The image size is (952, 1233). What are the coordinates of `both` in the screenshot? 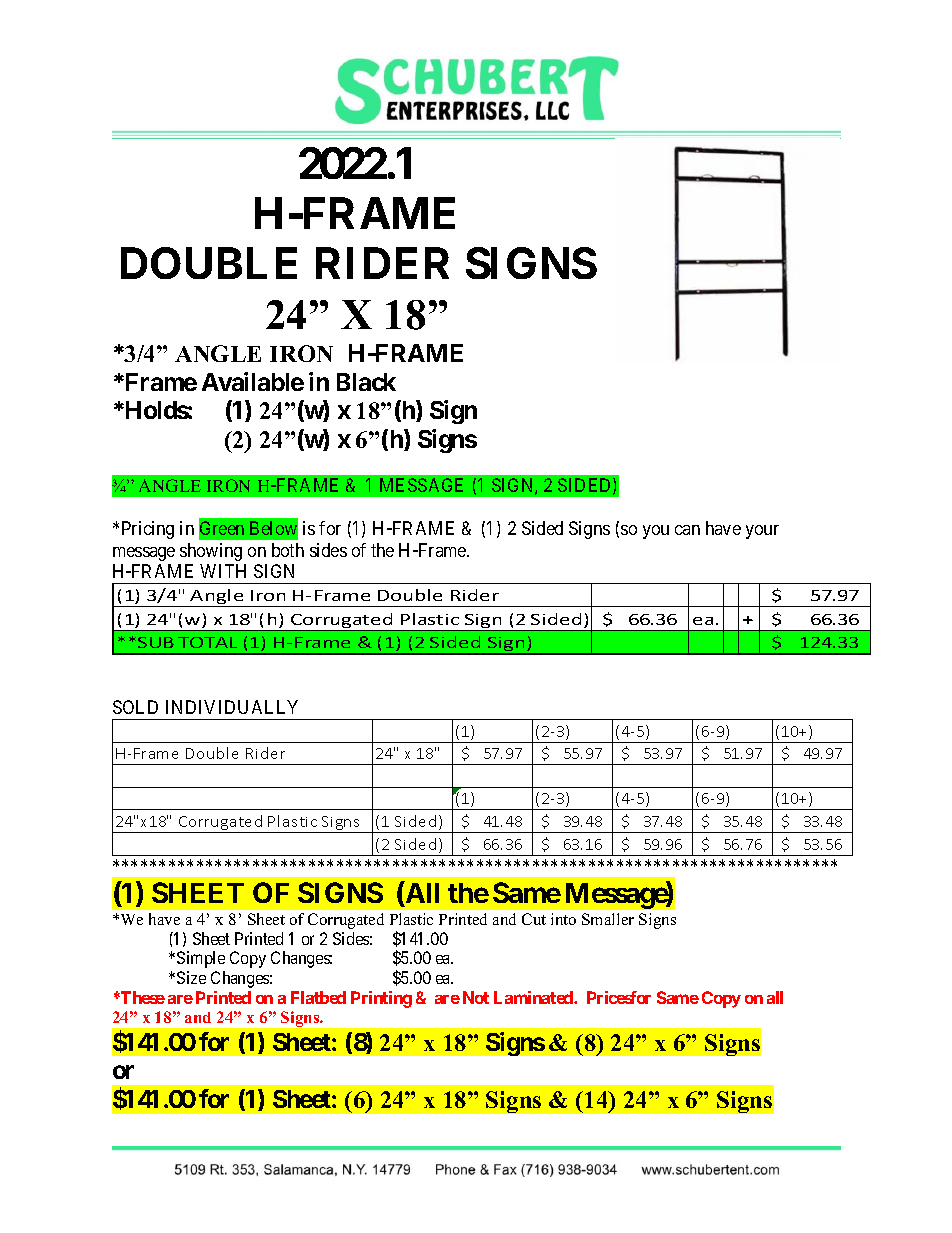 It's located at (288, 550).
